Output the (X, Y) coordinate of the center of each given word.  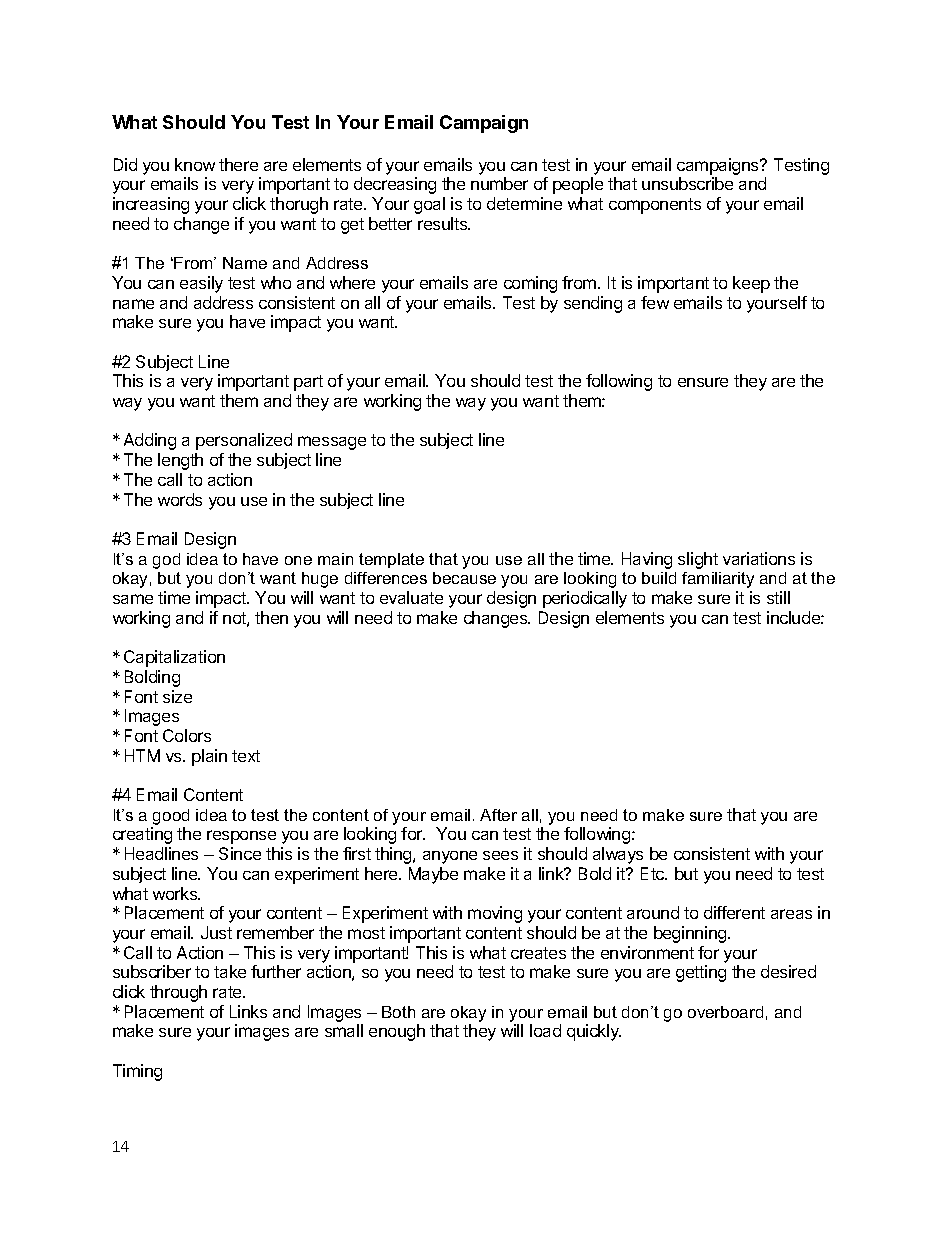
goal (429, 205)
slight (698, 560)
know (195, 164)
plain (209, 757)
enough (397, 1032)
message (332, 443)
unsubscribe (687, 183)
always (618, 855)
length (180, 461)
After (498, 815)
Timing (137, 1072)
